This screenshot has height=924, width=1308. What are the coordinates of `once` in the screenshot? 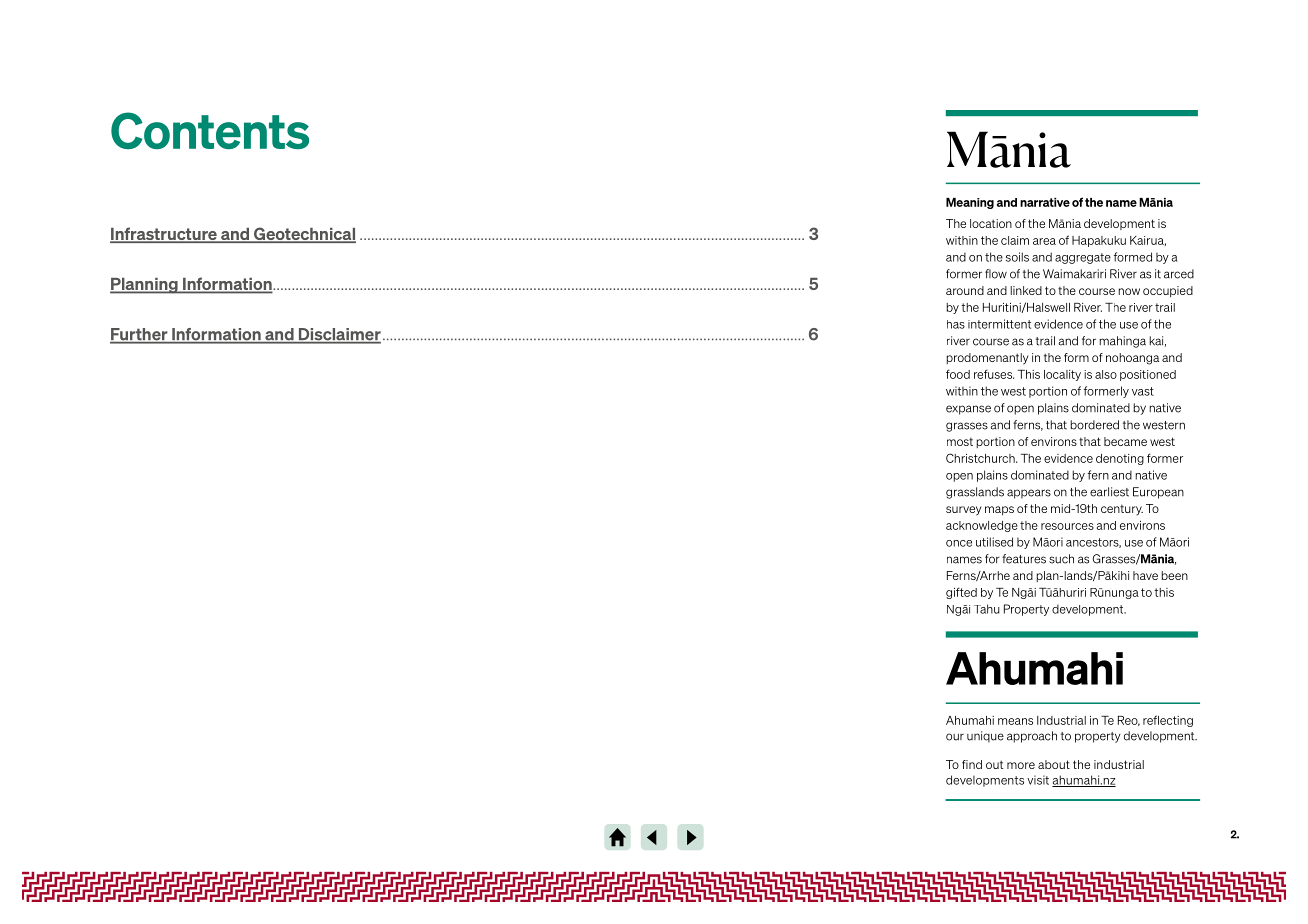 It's located at (959, 543).
